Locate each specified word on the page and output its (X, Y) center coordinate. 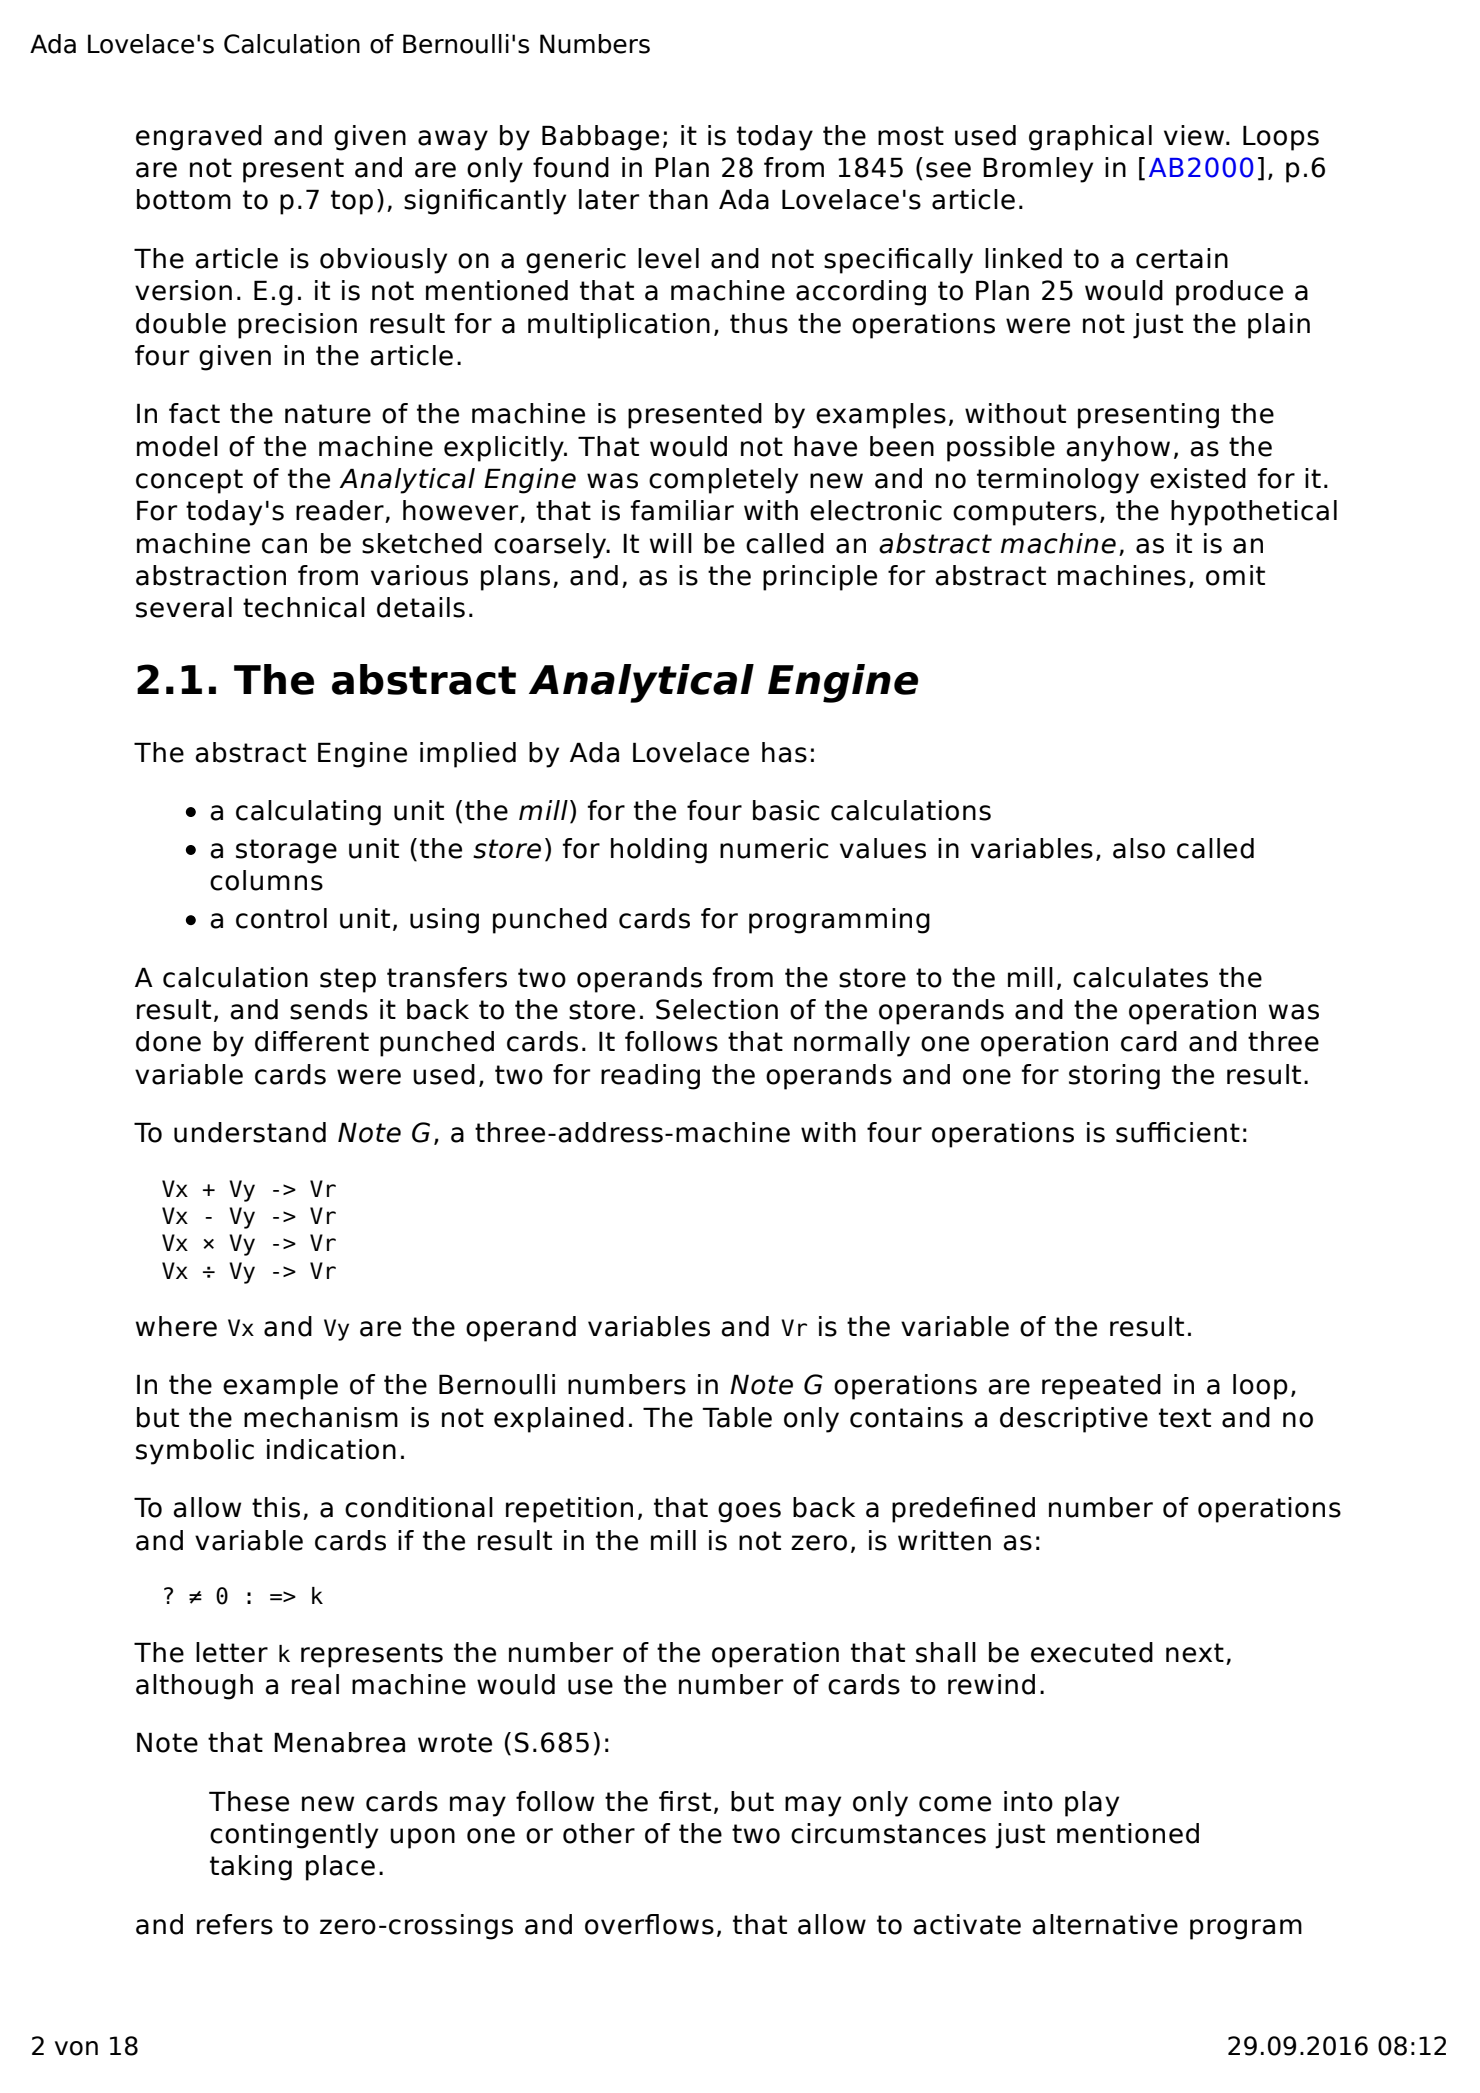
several (184, 607)
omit (1235, 575)
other (599, 1833)
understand (250, 1132)
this (276, 1507)
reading (650, 1077)
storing (1114, 1077)
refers (235, 1924)
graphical (1090, 138)
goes (749, 1512)
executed (1092, 1652)
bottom (184, 199)
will (671, 543)
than (678, 199)
